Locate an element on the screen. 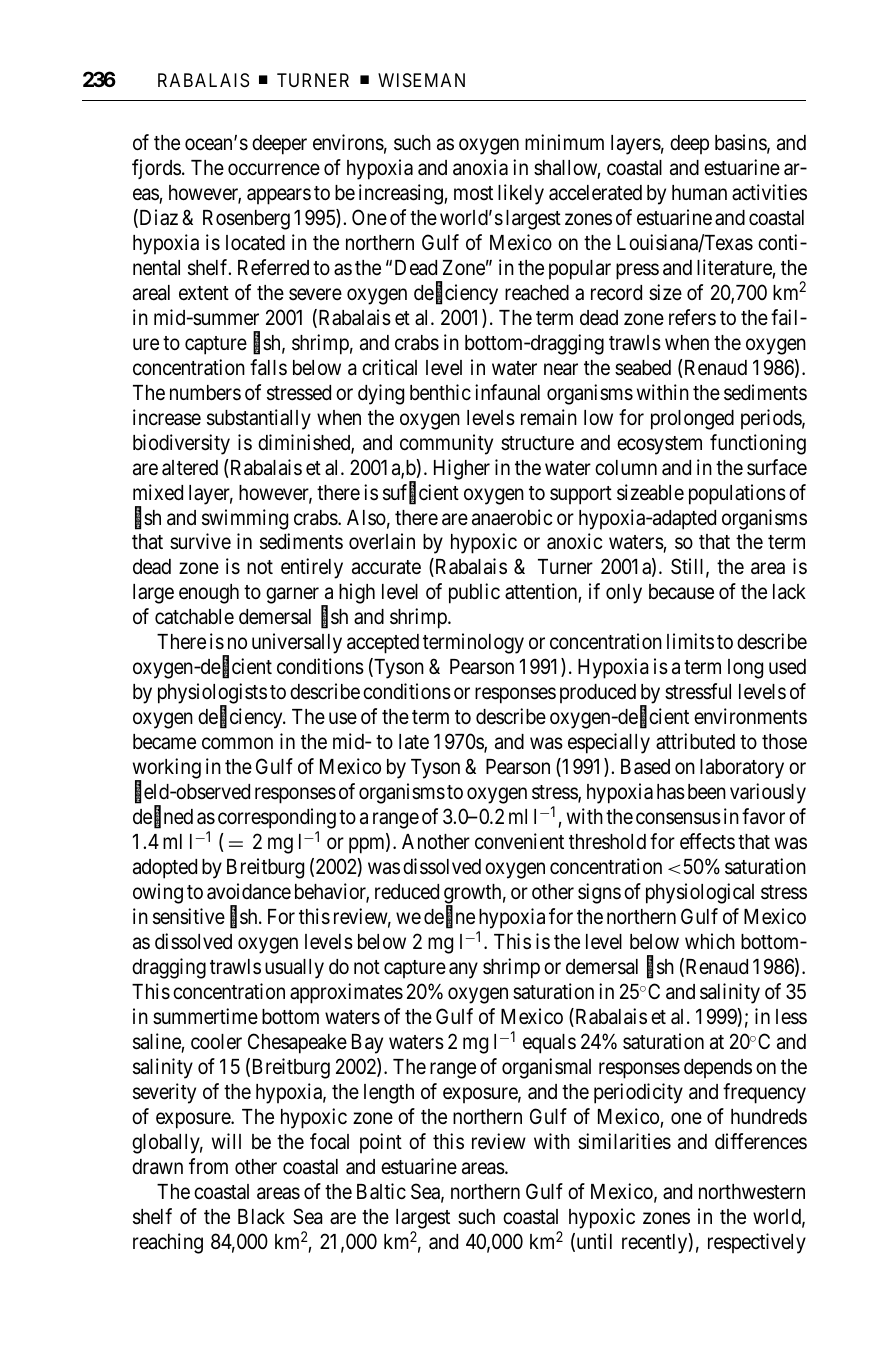 Image resolution: width=896 pixels, height=1346 pixels. physiologists is located at coordinates (212, 695).
